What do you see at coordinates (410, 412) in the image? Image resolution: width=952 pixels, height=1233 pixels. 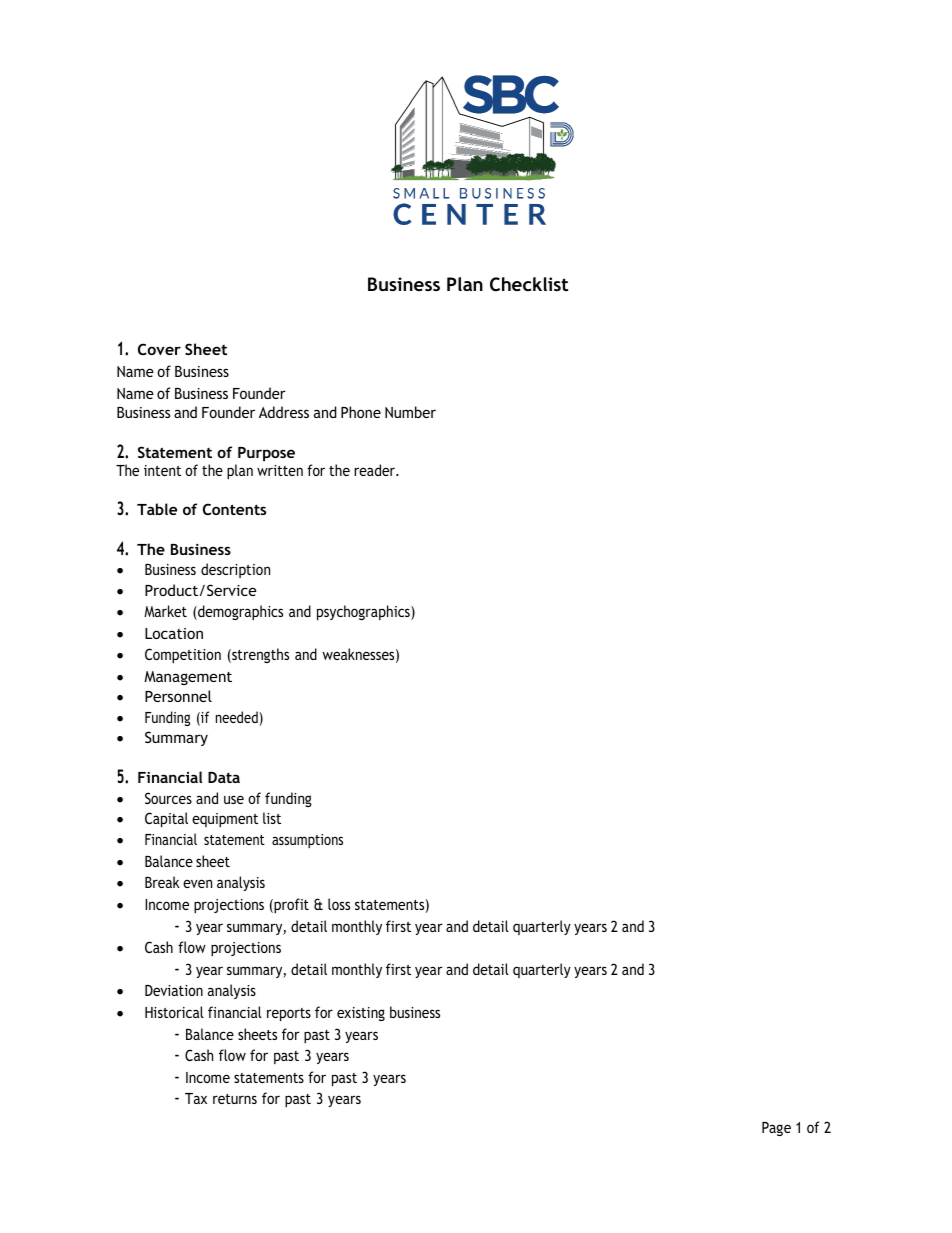 I see `Number` at bounding box center [410, 412].
